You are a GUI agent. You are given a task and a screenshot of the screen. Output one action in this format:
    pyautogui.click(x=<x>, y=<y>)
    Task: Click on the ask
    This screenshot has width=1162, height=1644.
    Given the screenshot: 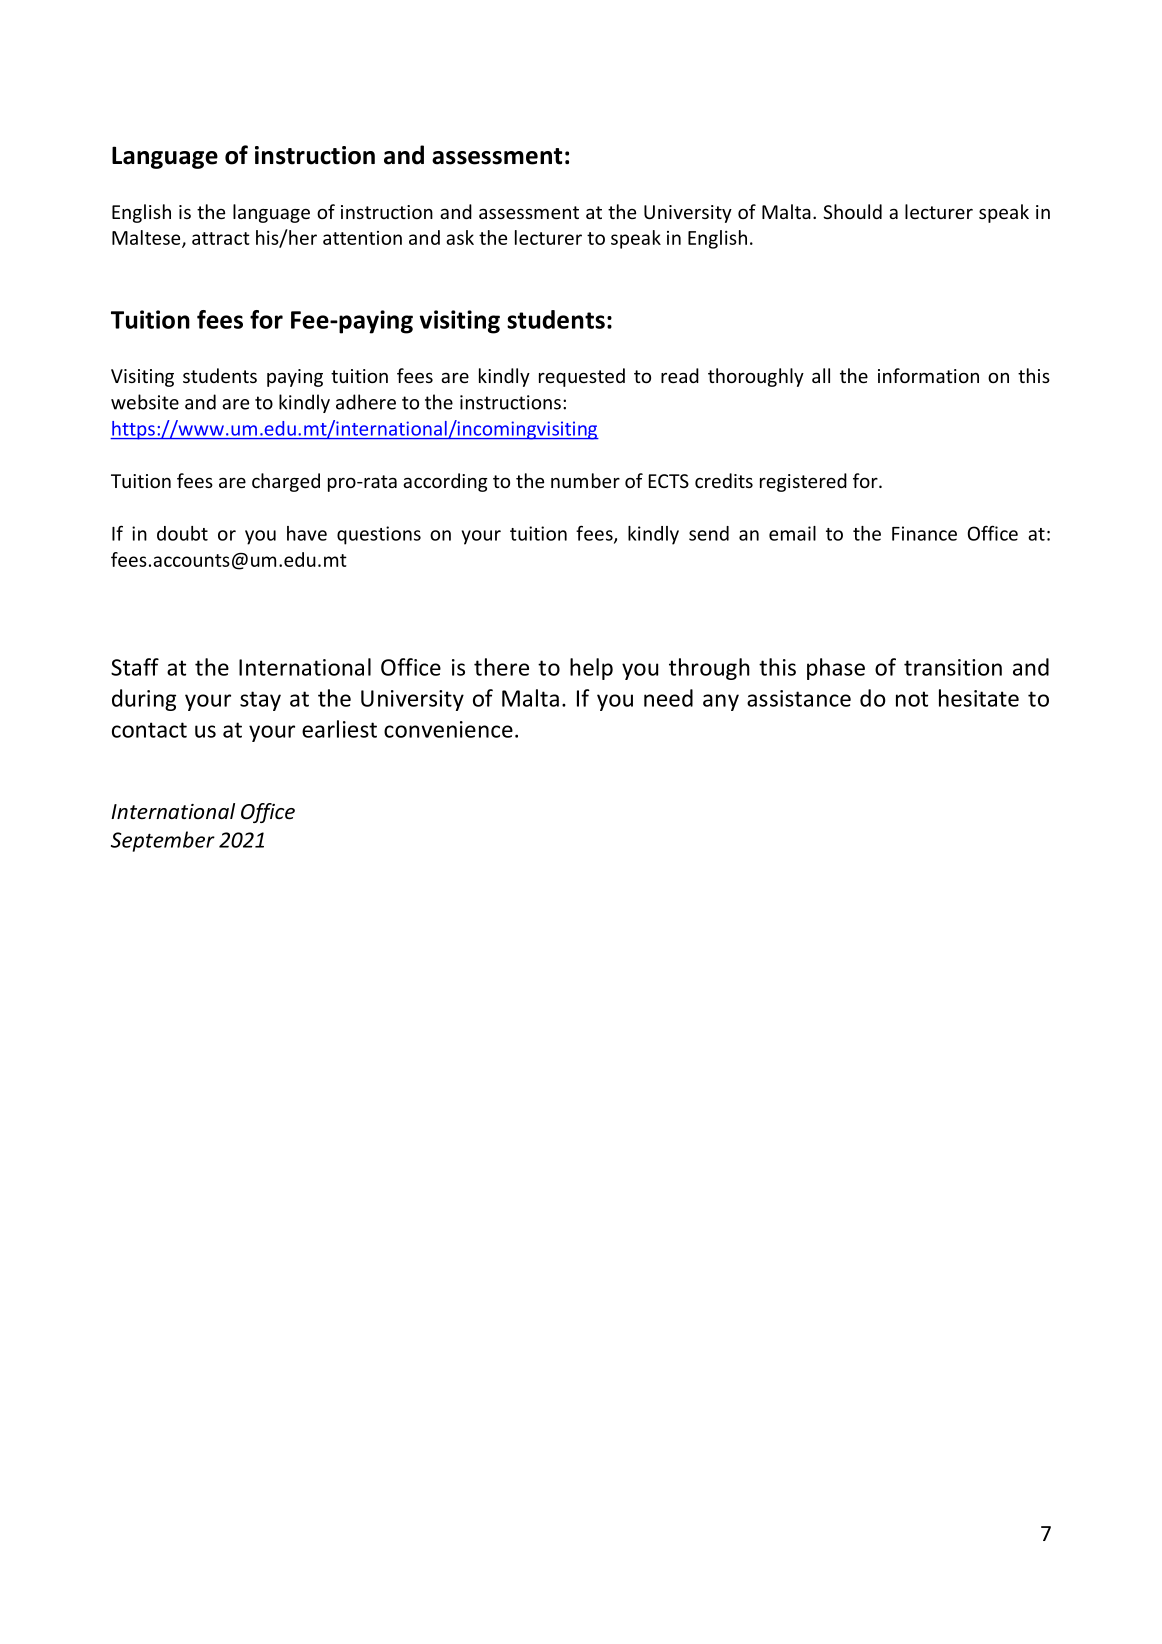 What is the action you would take?
    pyautogui.click(x=460, y=237)
